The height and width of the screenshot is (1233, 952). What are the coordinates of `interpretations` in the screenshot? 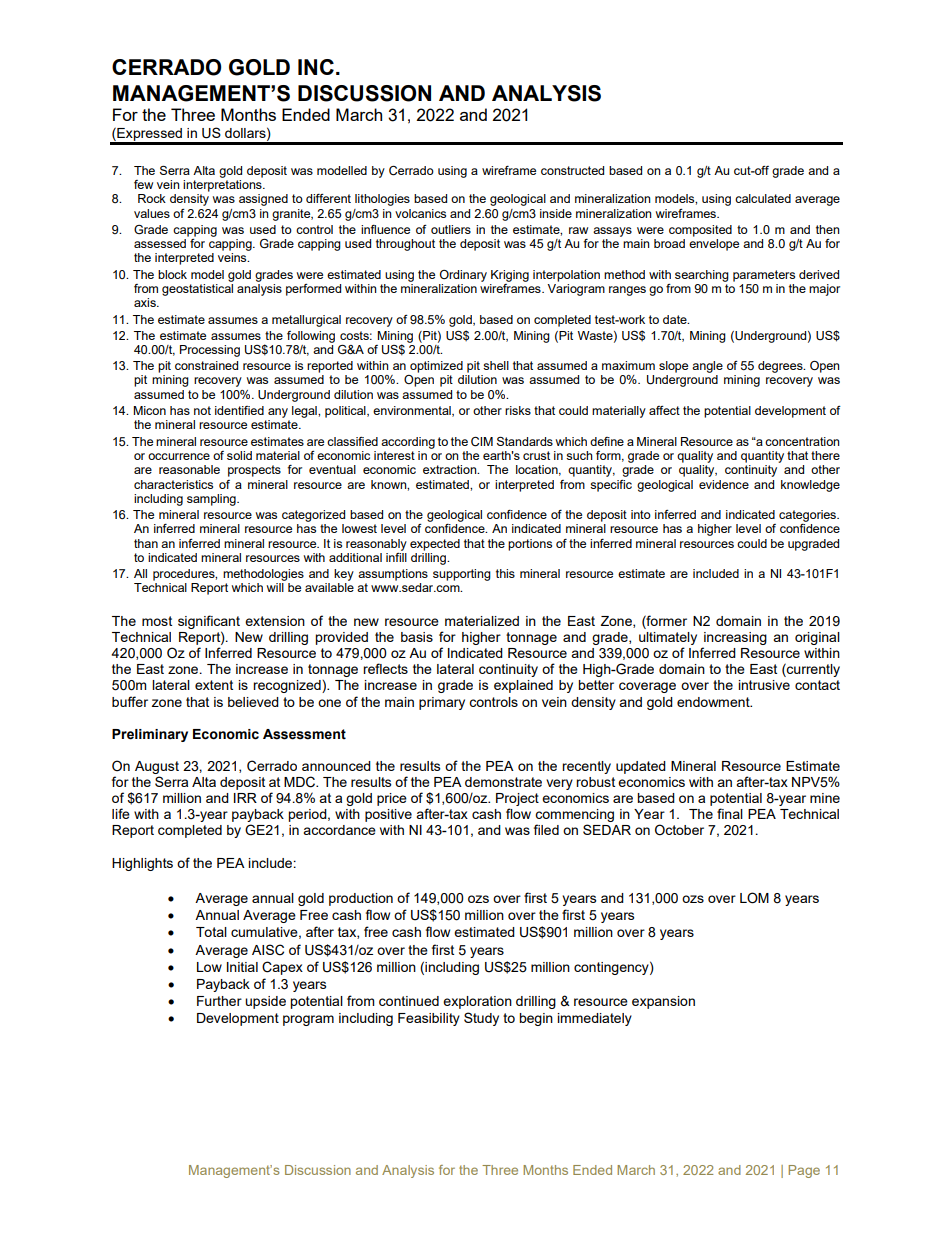 It's located at (223, 184).
